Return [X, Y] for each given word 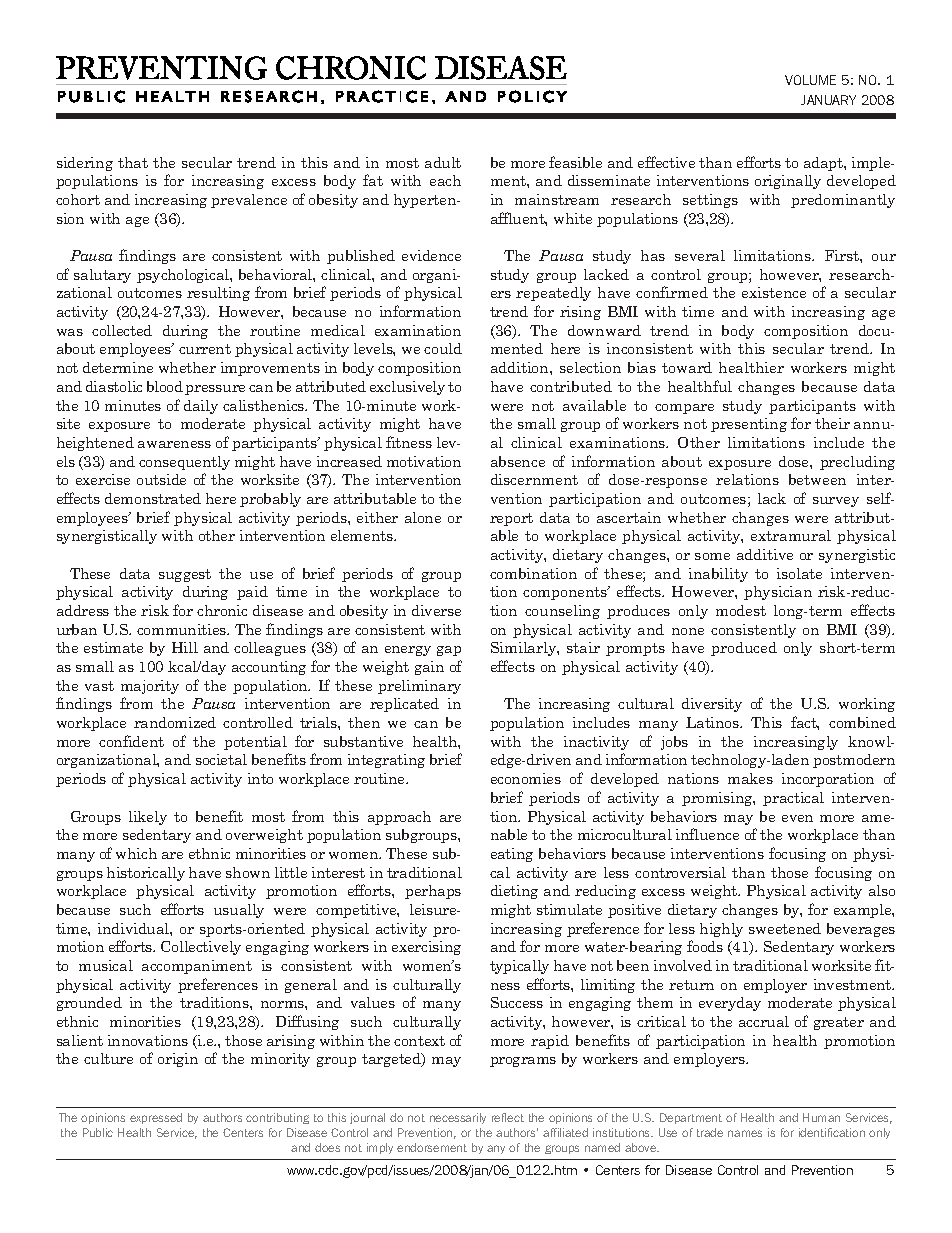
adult [443, 162]
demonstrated [153, 498]
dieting [514, 892]
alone [423, 517]
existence [774, 292]
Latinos [713, 722]
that [133, 162]
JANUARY [828, 100]
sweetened [785, 928]
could [443, 348]
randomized [175, 722]
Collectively [201, 948]
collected [122, 330]
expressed [156, 1118]
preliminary [419, 687]
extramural [791, 535]
